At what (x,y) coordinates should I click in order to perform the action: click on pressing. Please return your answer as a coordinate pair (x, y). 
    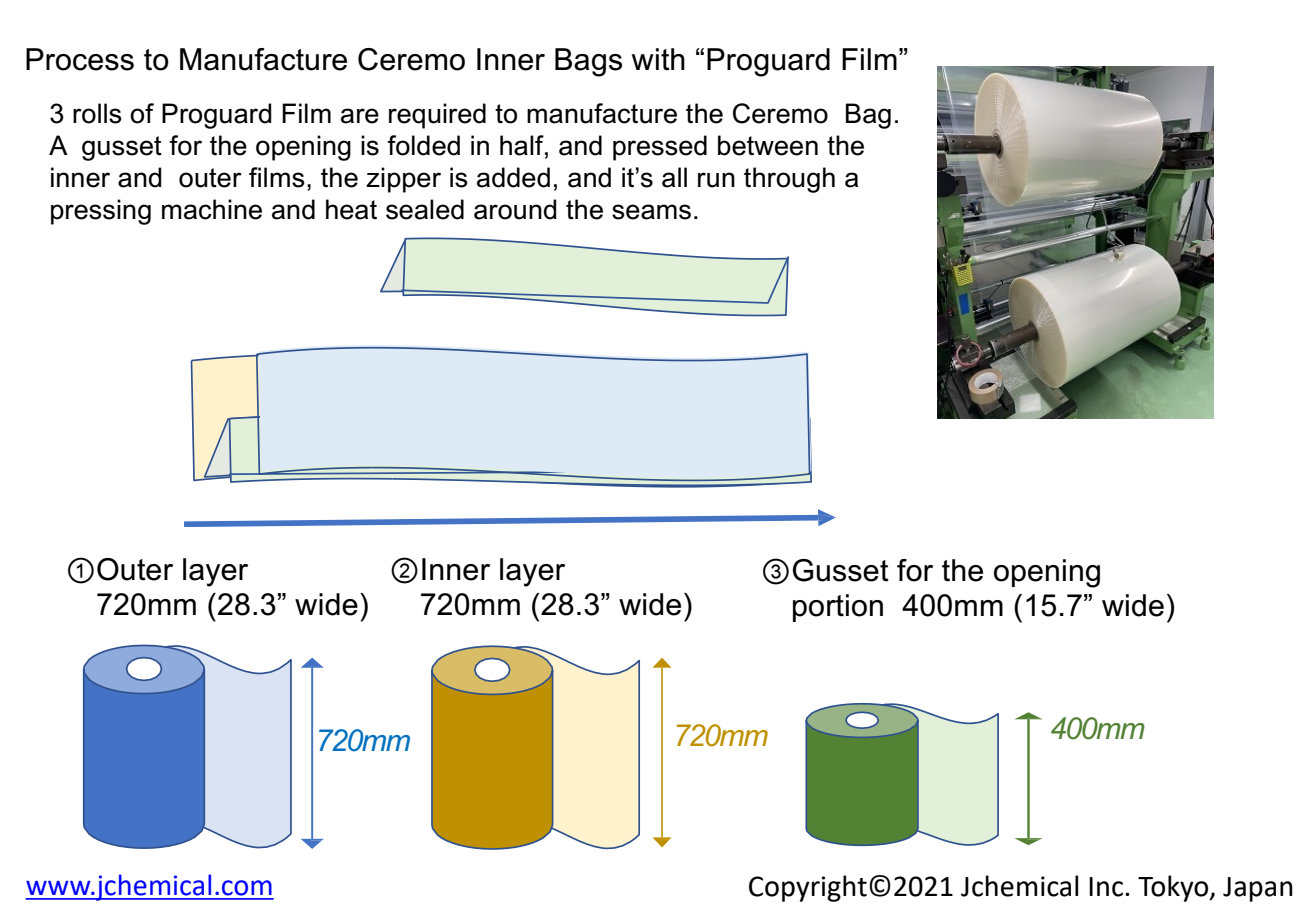
    Looking at the image, I should click on (101, 212).
